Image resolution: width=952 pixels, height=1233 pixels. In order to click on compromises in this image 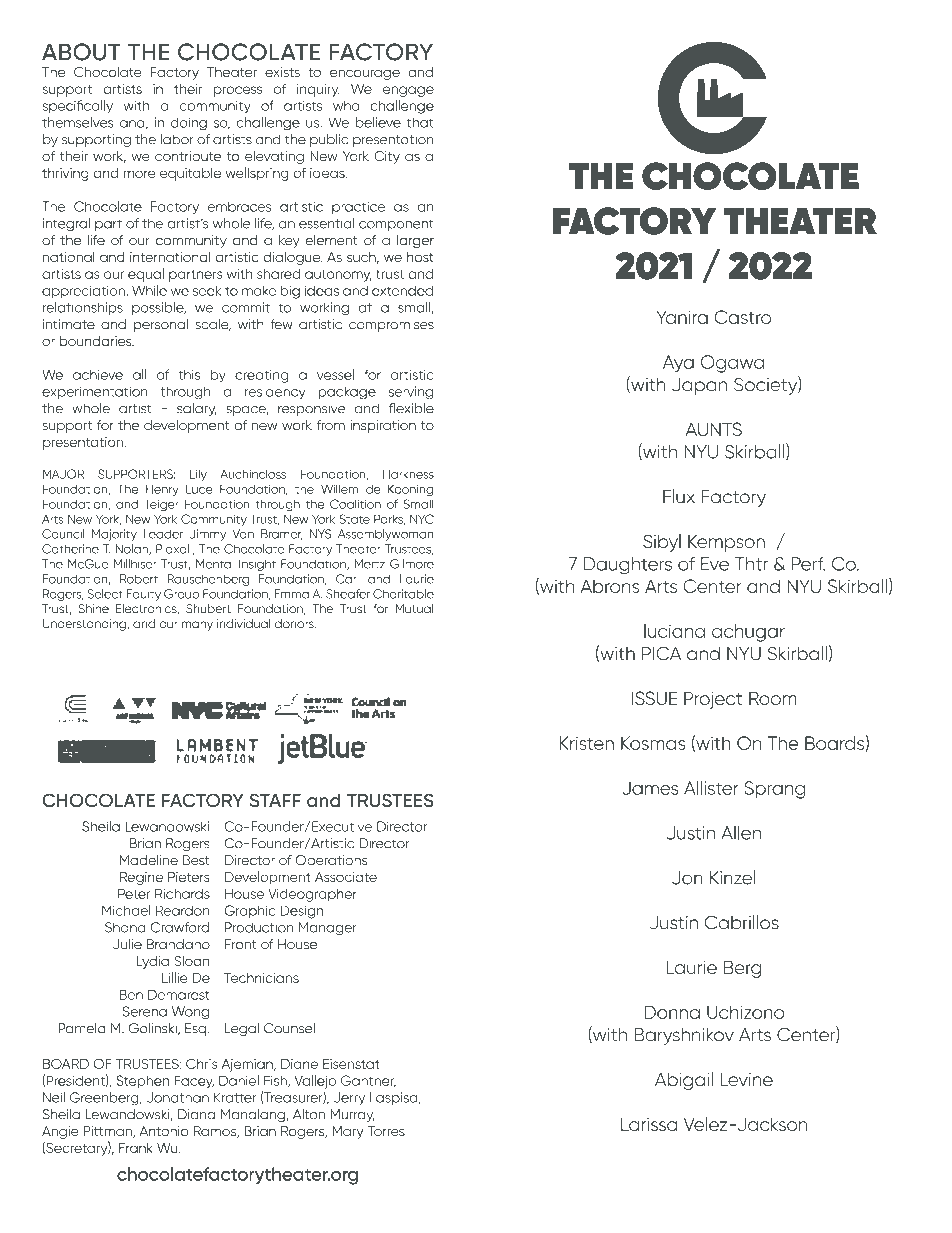, I will do `click(391, 325)`.
